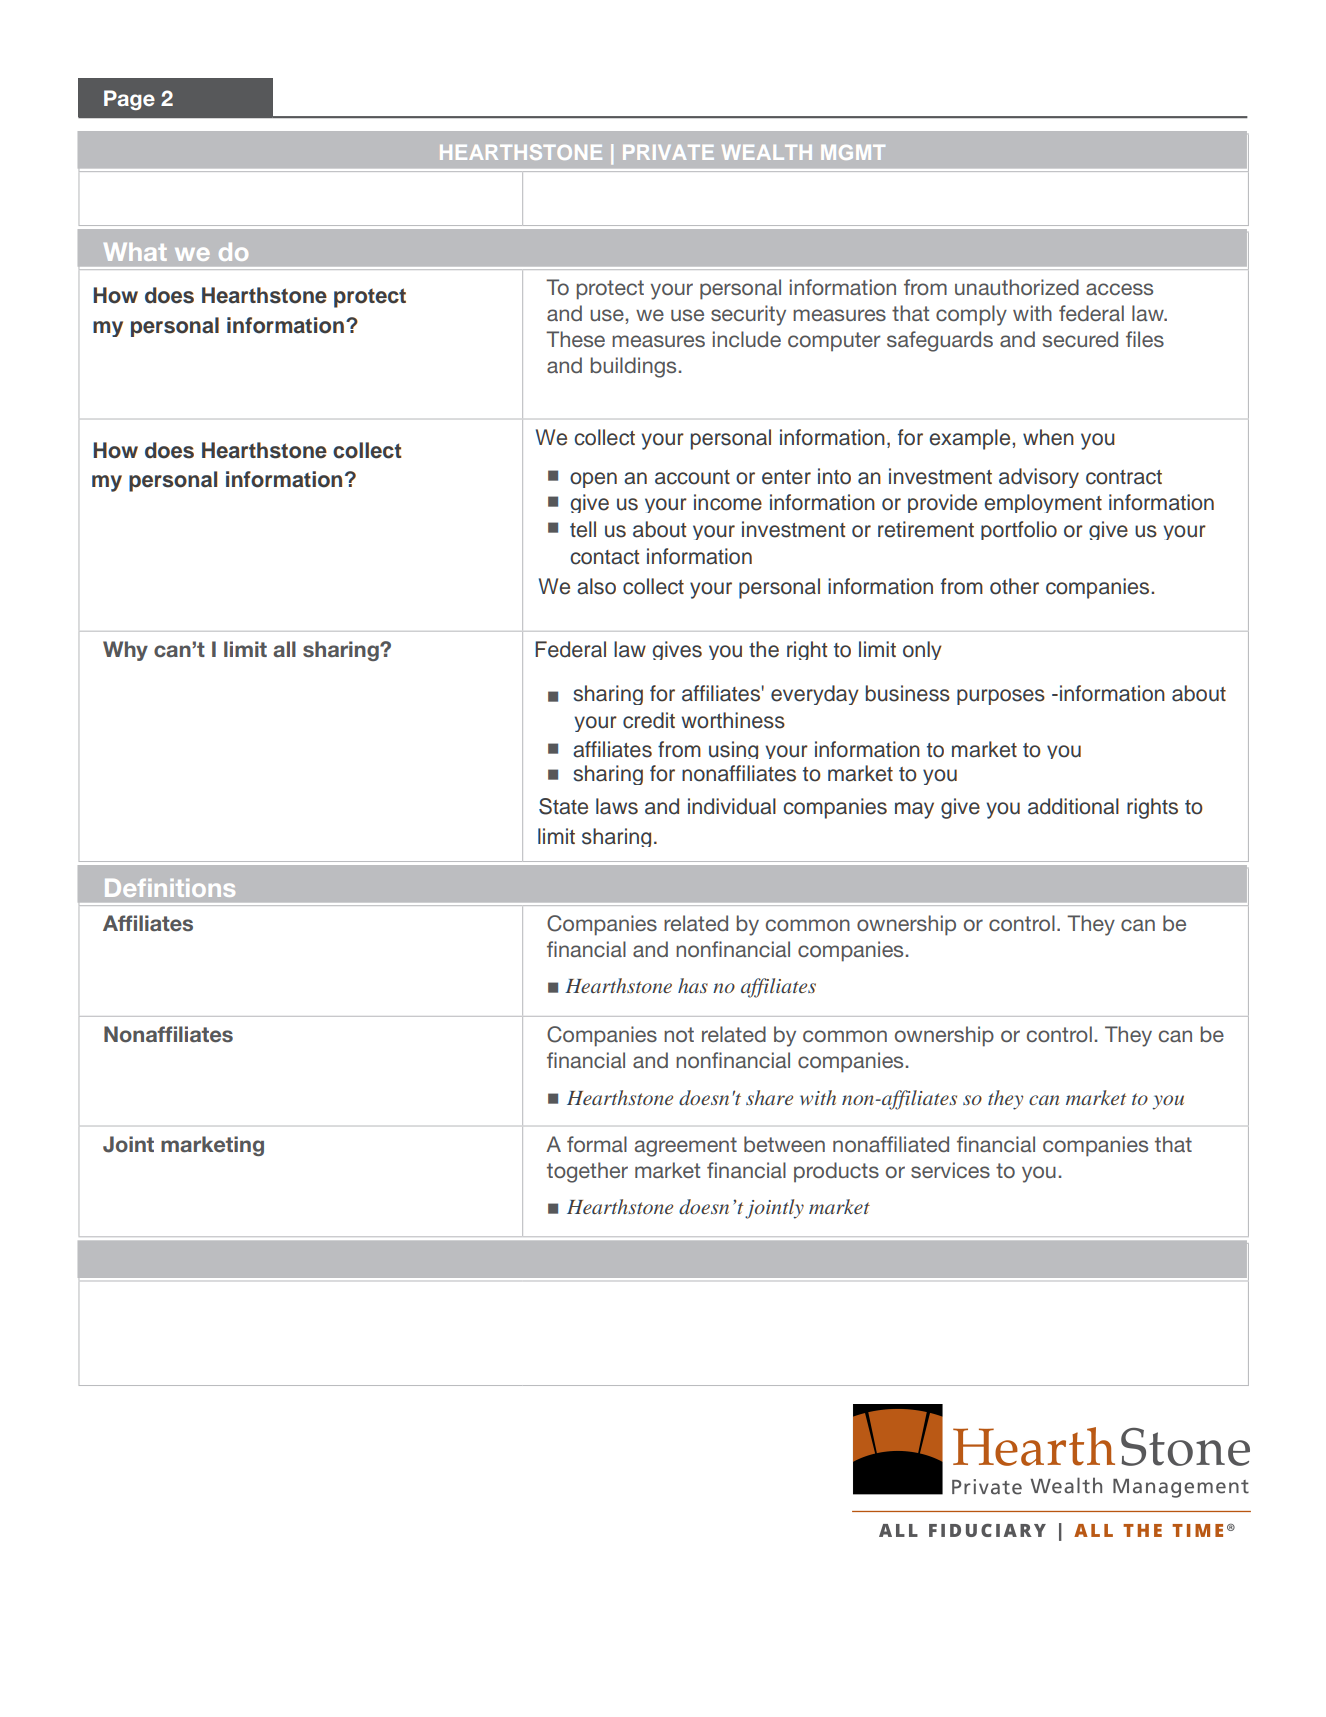 The height and width of the page is (1717, 1326). What do you see at coordinates (170, 888) in the page?
I see `Definitions` at bounding box center [170, 888].
